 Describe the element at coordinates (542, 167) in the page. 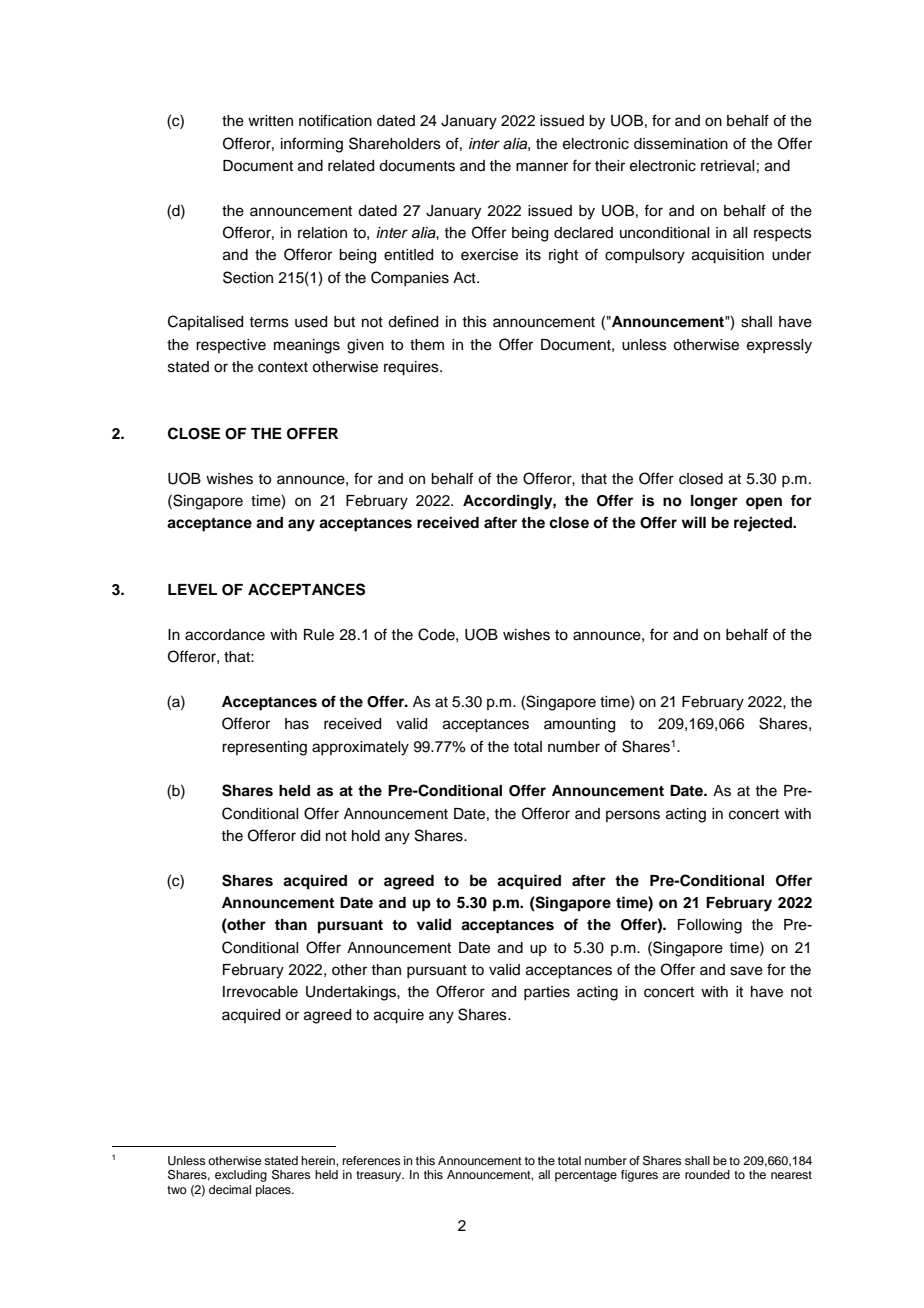

I see `manner` at that location.
